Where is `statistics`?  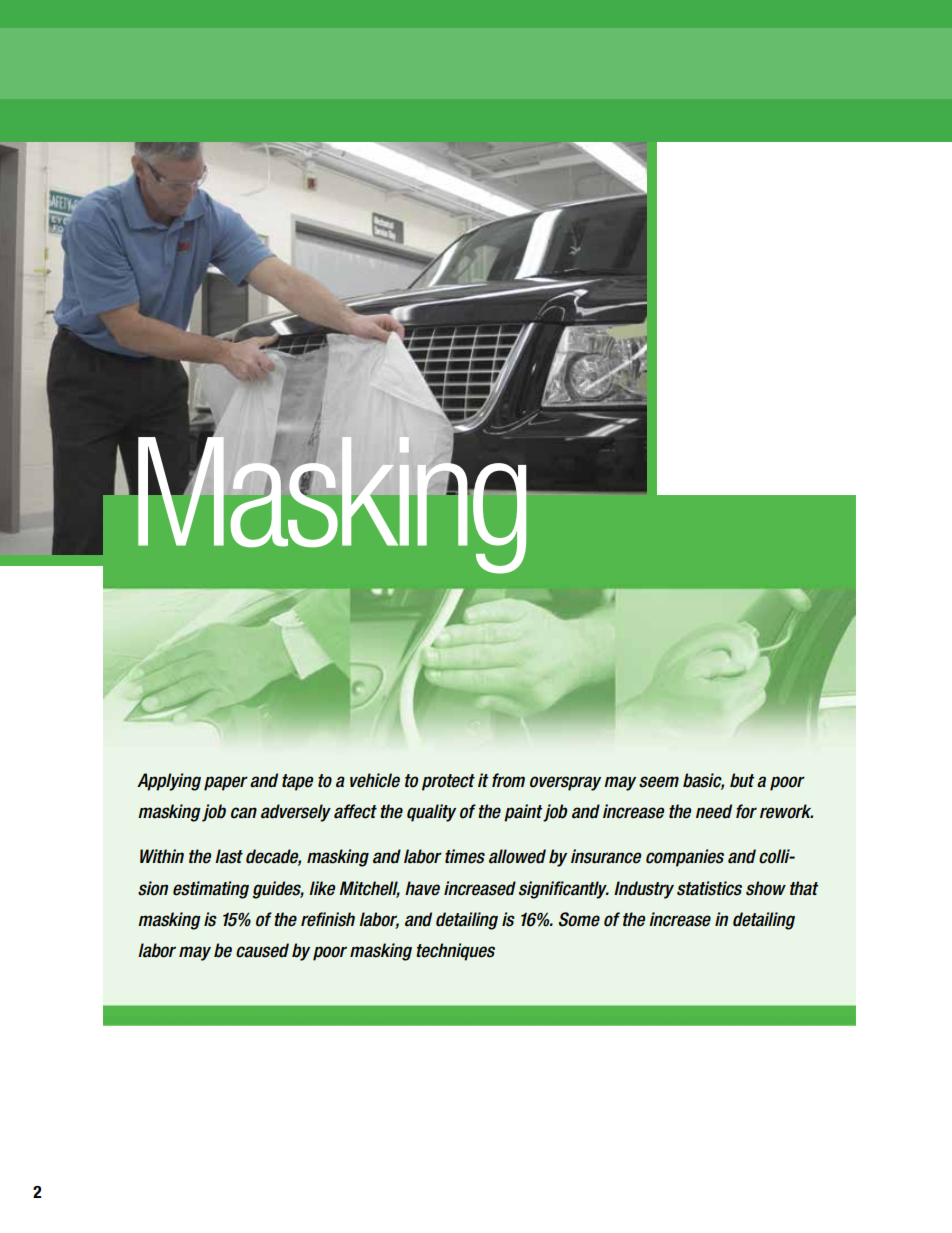 statistics is located at coordinates (709, 888).
